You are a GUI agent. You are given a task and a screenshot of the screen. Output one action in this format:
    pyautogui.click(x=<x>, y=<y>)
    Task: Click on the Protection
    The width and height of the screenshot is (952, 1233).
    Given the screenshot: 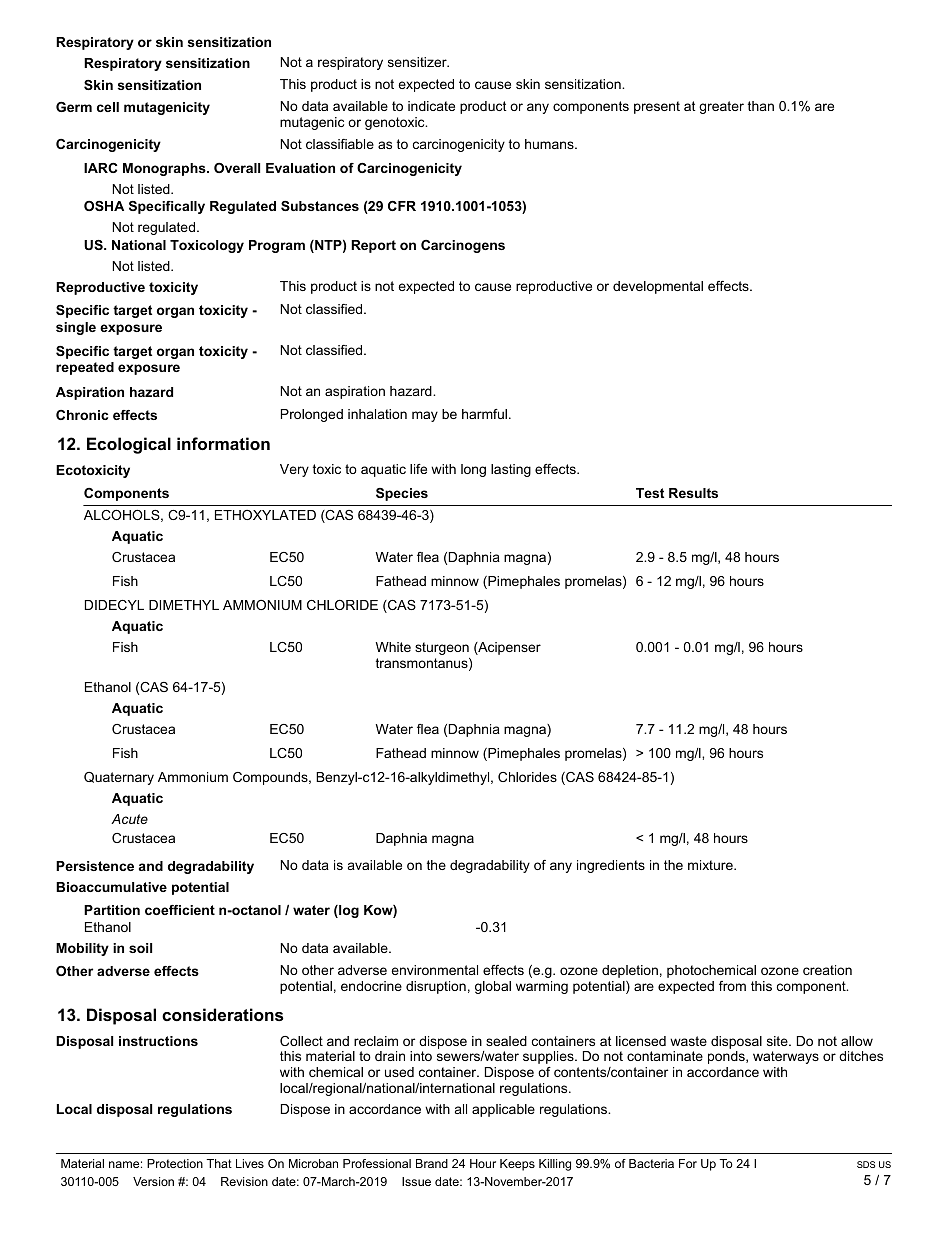 What is the action you would take?
    pyautogui.click(x=175, y=1163)
